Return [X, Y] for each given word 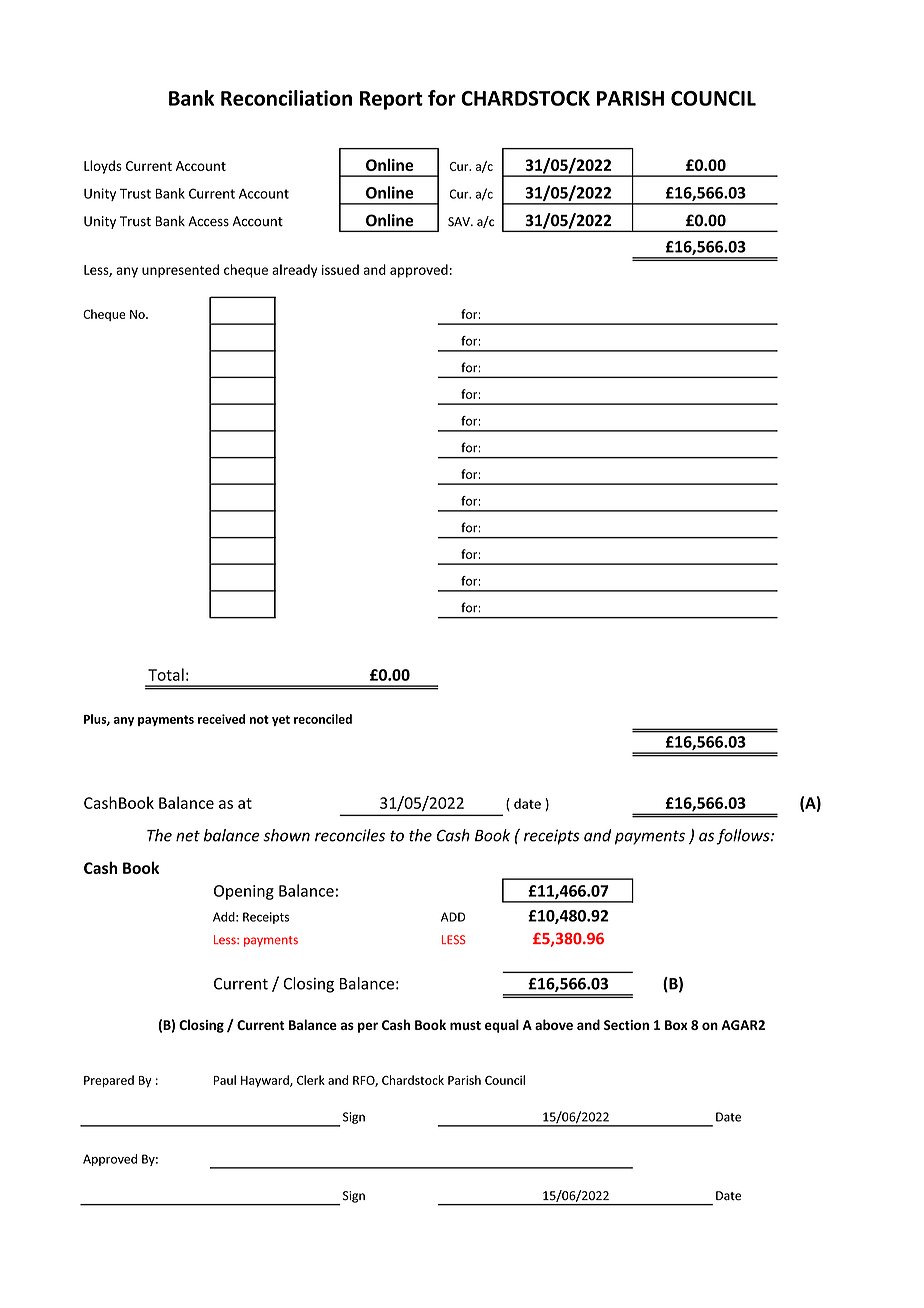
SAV [460, 222]
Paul [225, 1080]
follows [744, 837]
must [465, 1025]
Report [391, 100]
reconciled [323, 719]
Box [676, 1025]
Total [166, 674]
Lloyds [103, 167]
